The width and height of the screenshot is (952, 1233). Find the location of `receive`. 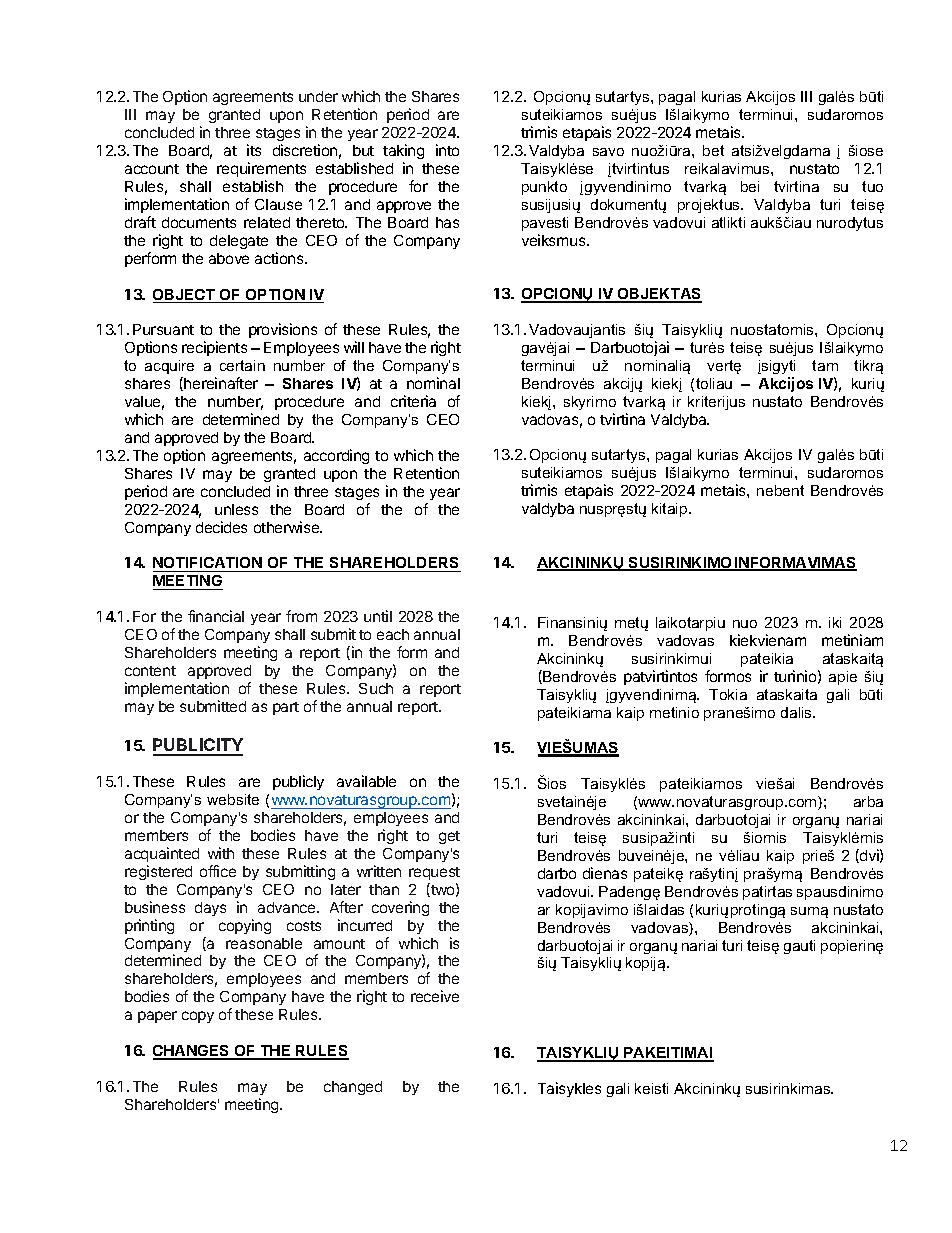

receive is located at coordinates (435, 996).
